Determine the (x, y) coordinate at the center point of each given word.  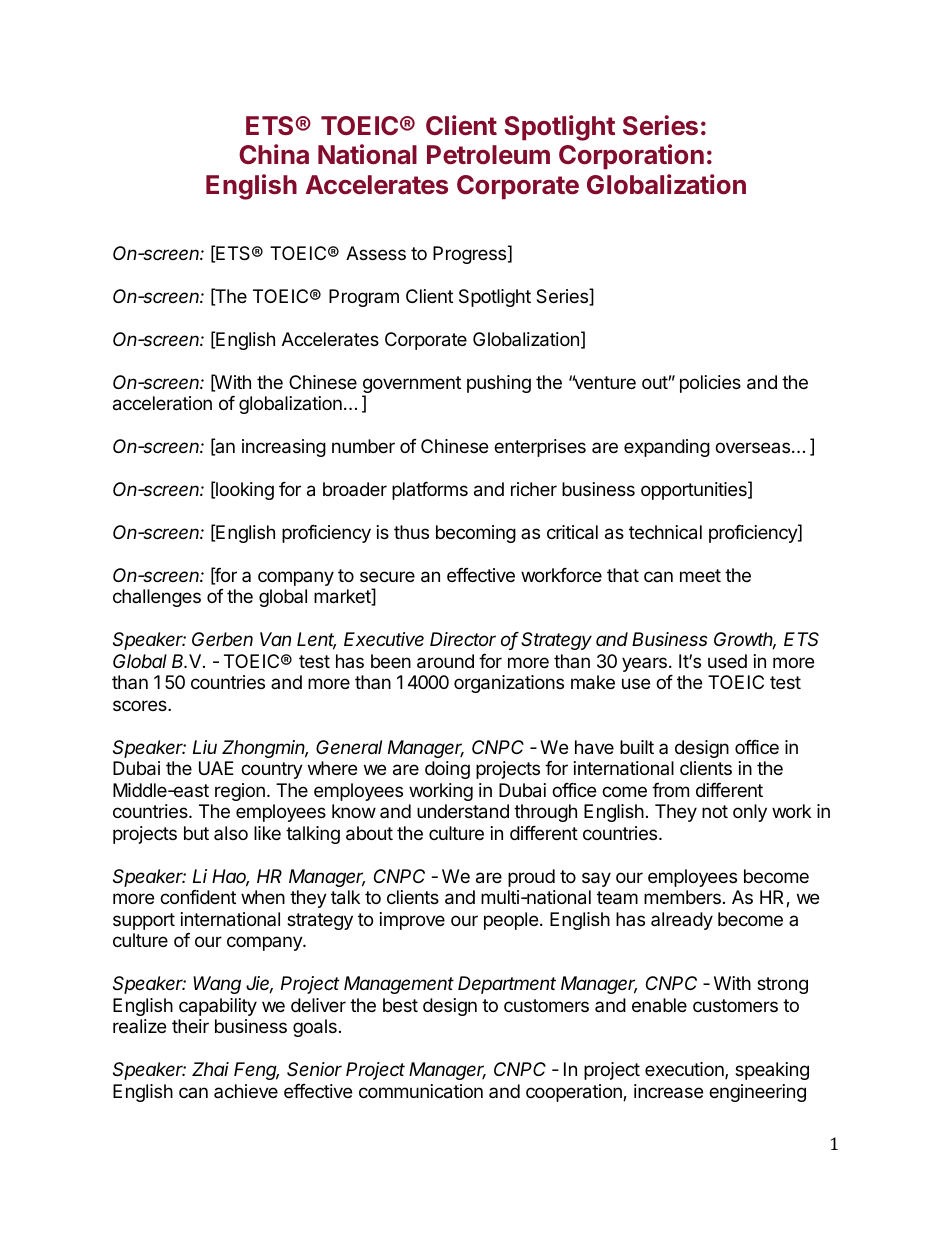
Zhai (210, 1069)
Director (463, 639)
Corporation (631, 157)
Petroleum (488, 155)
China (274, 154)
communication (421, 1091)
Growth (745, 641)
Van (275, 639)
